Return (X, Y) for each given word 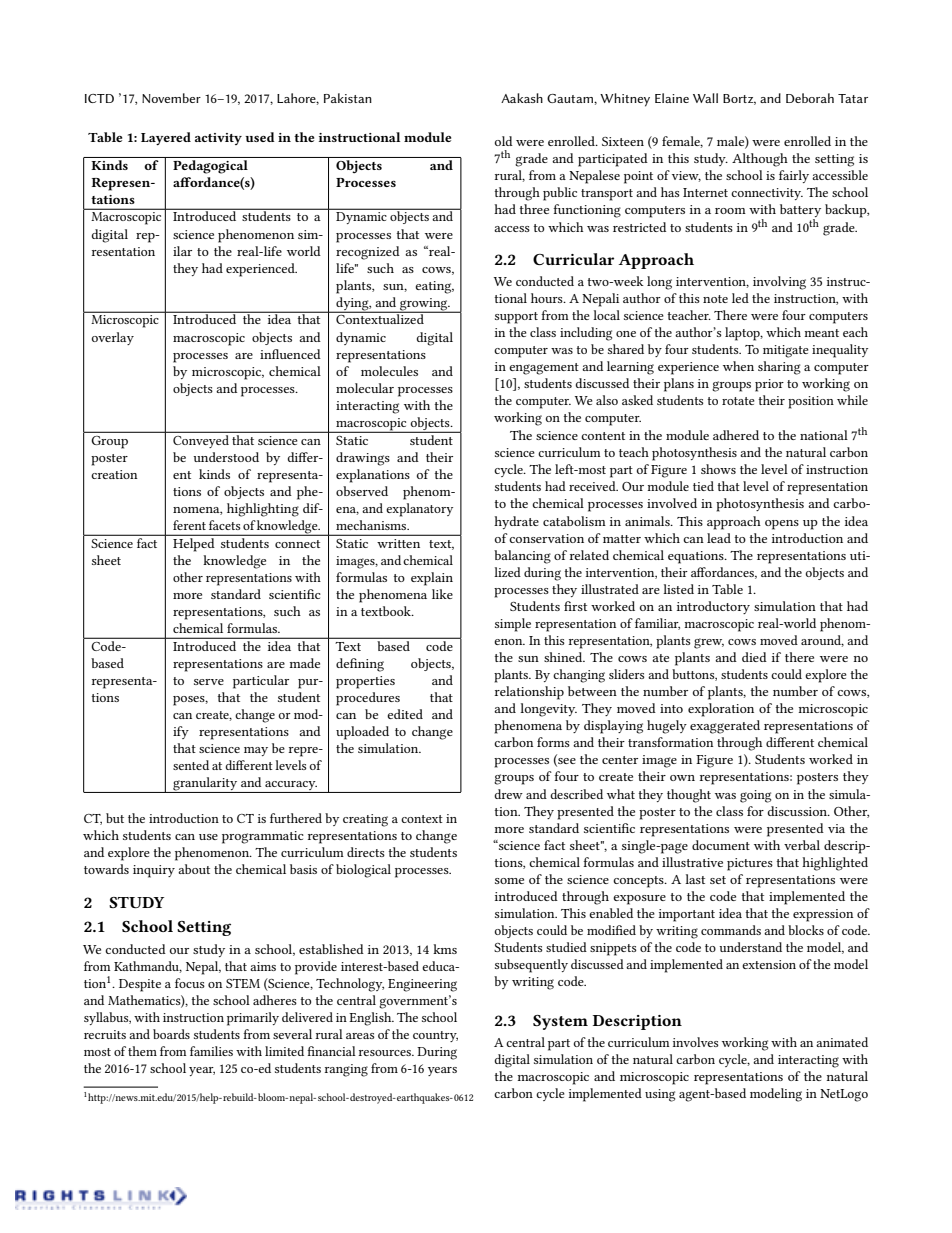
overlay (113, 338)
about (194, 869)
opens (782, 525)
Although (760, 160)
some (509, 881)
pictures (750, 864)
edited (405, 714)
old (504, 141)
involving (779, 283)
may (256, 751)
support (516, 318)
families (211, 1051)
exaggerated (725, 727)
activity (218, 139)
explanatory (419, 510)
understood (226, 457)
